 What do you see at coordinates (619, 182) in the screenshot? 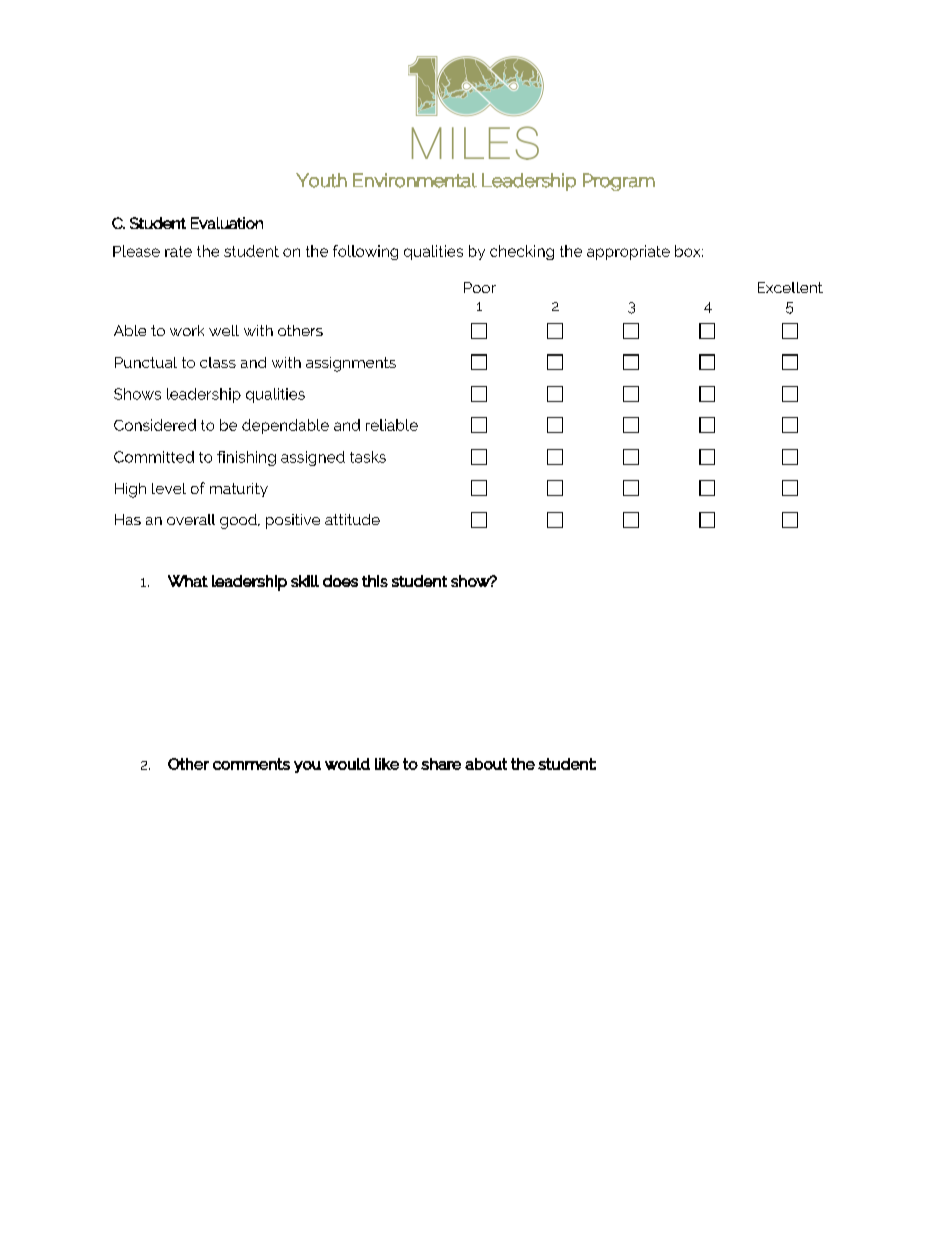
I see `Program` at bounding box center [619, 182].
